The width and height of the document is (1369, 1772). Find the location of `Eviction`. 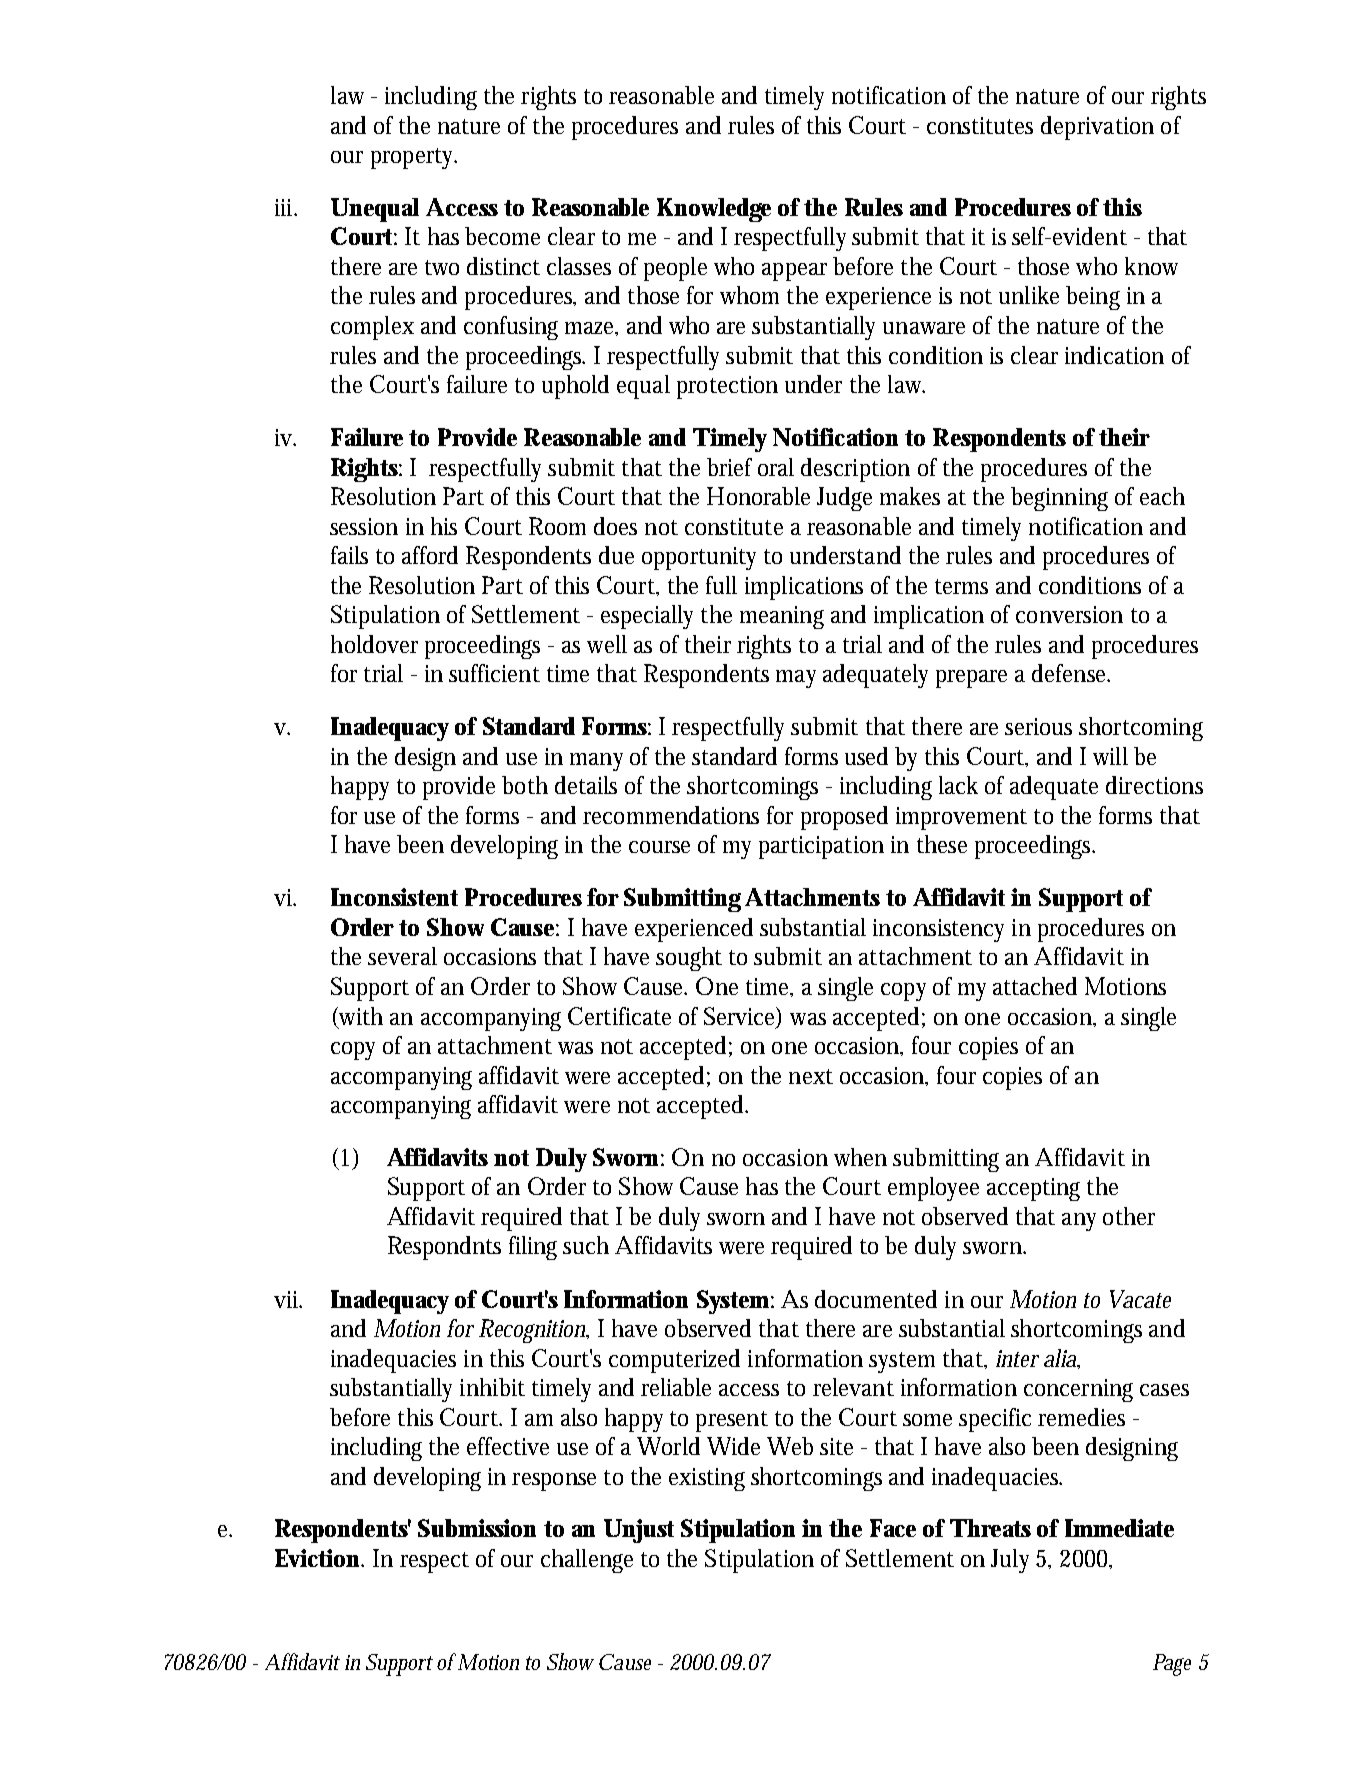

Eviction is located at coordinates (319, 1558).
